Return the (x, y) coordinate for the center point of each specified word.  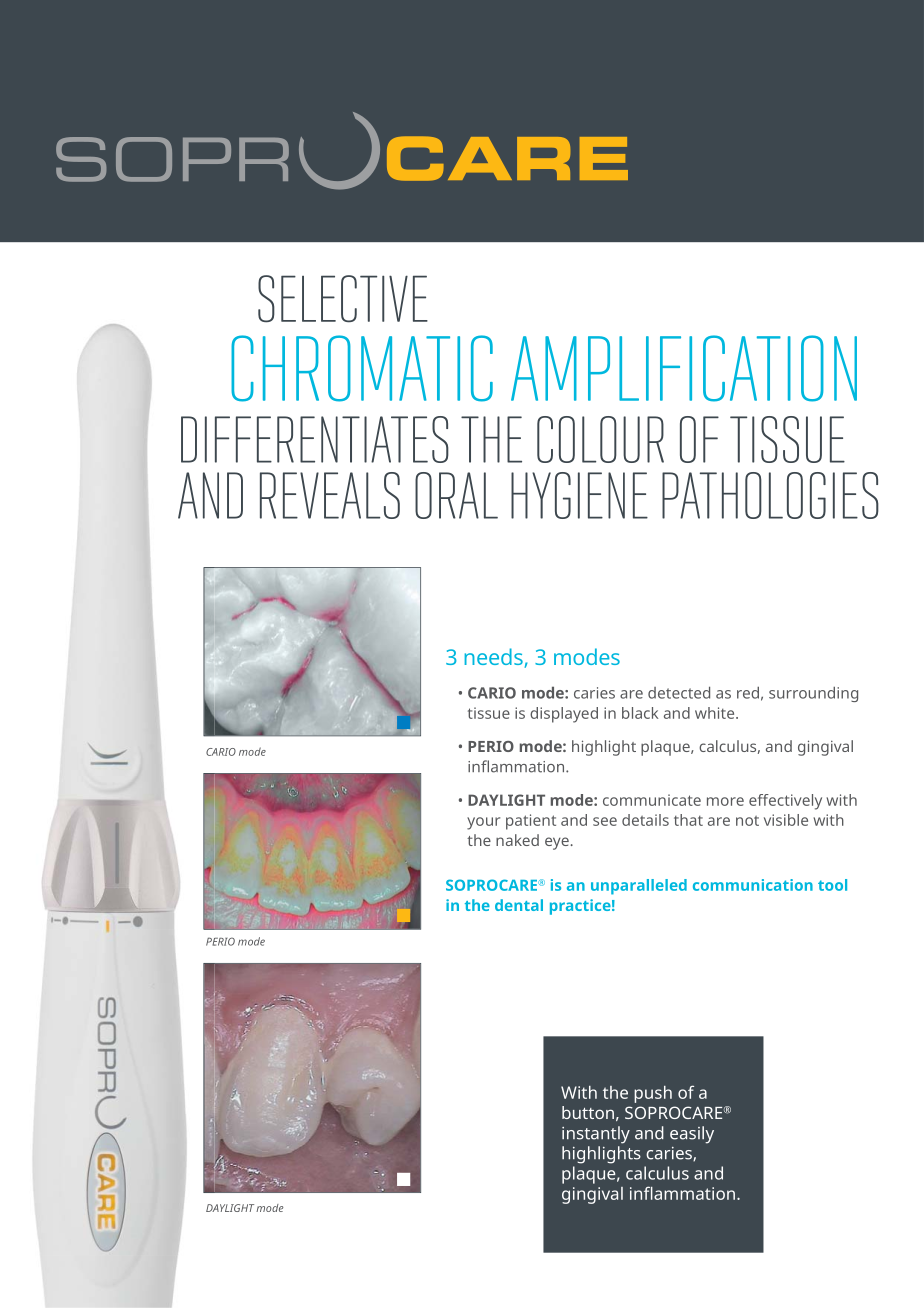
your (483, 823)
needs (494, 658)
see (605, 821)
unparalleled (639, 887)
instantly (596, 1135)
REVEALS (330, 495)
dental (519, 905)
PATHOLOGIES (770, 495)
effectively (785, 802)
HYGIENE (579, 495)
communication (753, 885)
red (748, 693)
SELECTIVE (343, 299)
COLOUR (600, 439)
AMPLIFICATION (684, 368)
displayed (564, 715)
